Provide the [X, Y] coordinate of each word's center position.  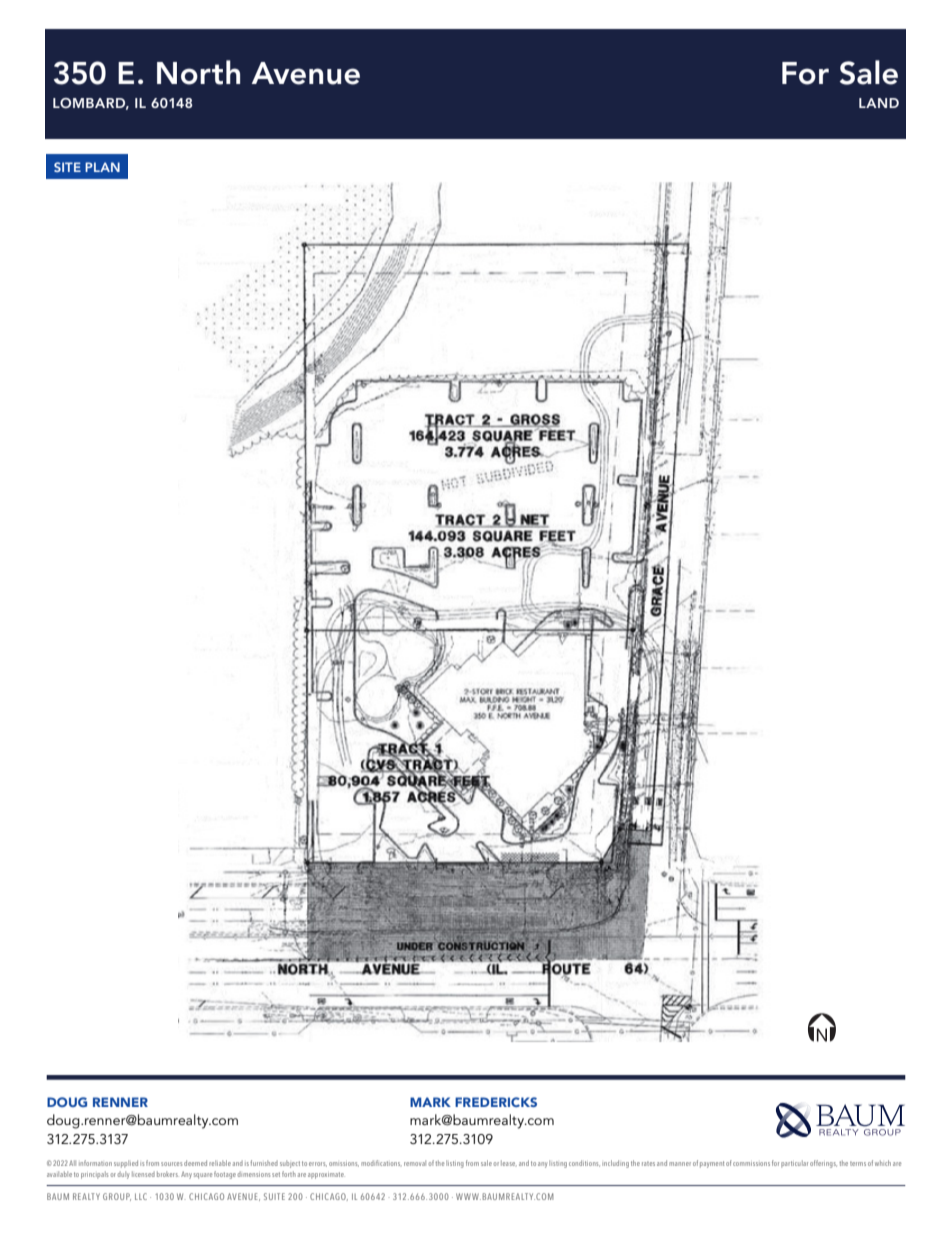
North [198, 72]
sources [171, 1164]
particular [794, 1164]
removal [415, 1163]
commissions [751, 1164]
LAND [879, 103]
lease [509, 1163]
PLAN [102, 167]
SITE [67, 167]
